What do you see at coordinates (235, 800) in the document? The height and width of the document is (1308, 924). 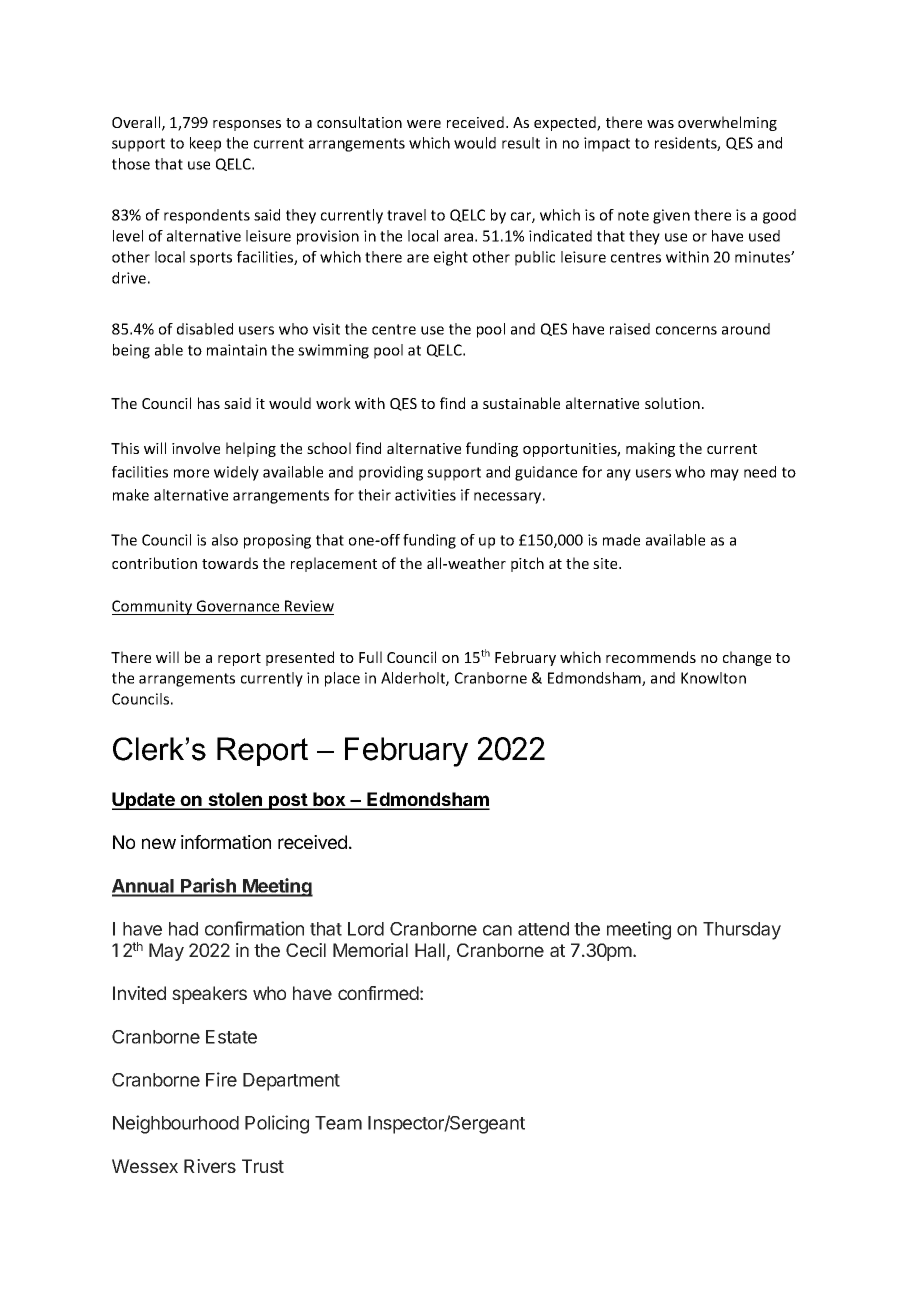 I see `stolen` at bounding box center [235, 800].
